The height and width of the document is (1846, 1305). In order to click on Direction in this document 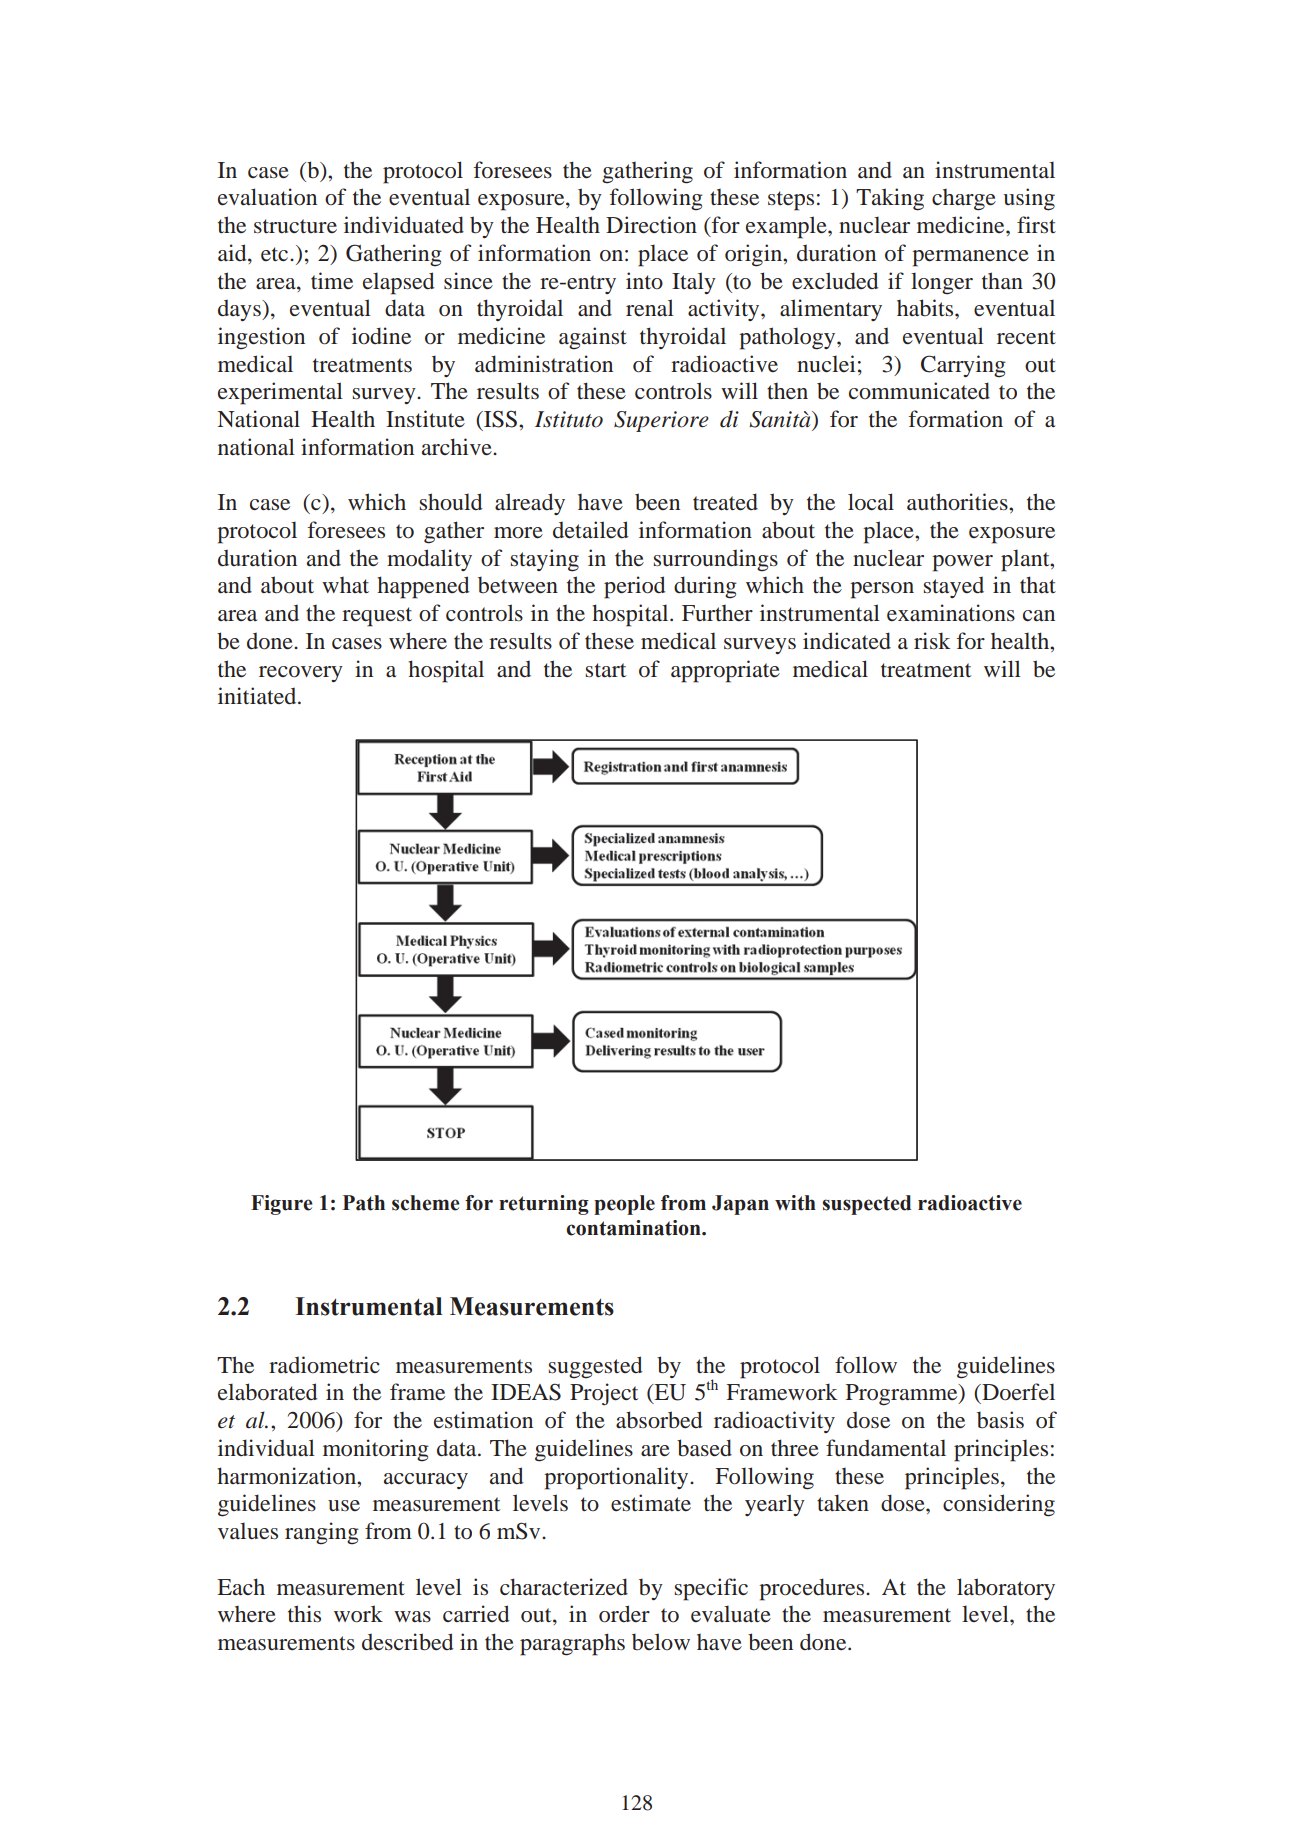, I will do `click(651, 225)`.
